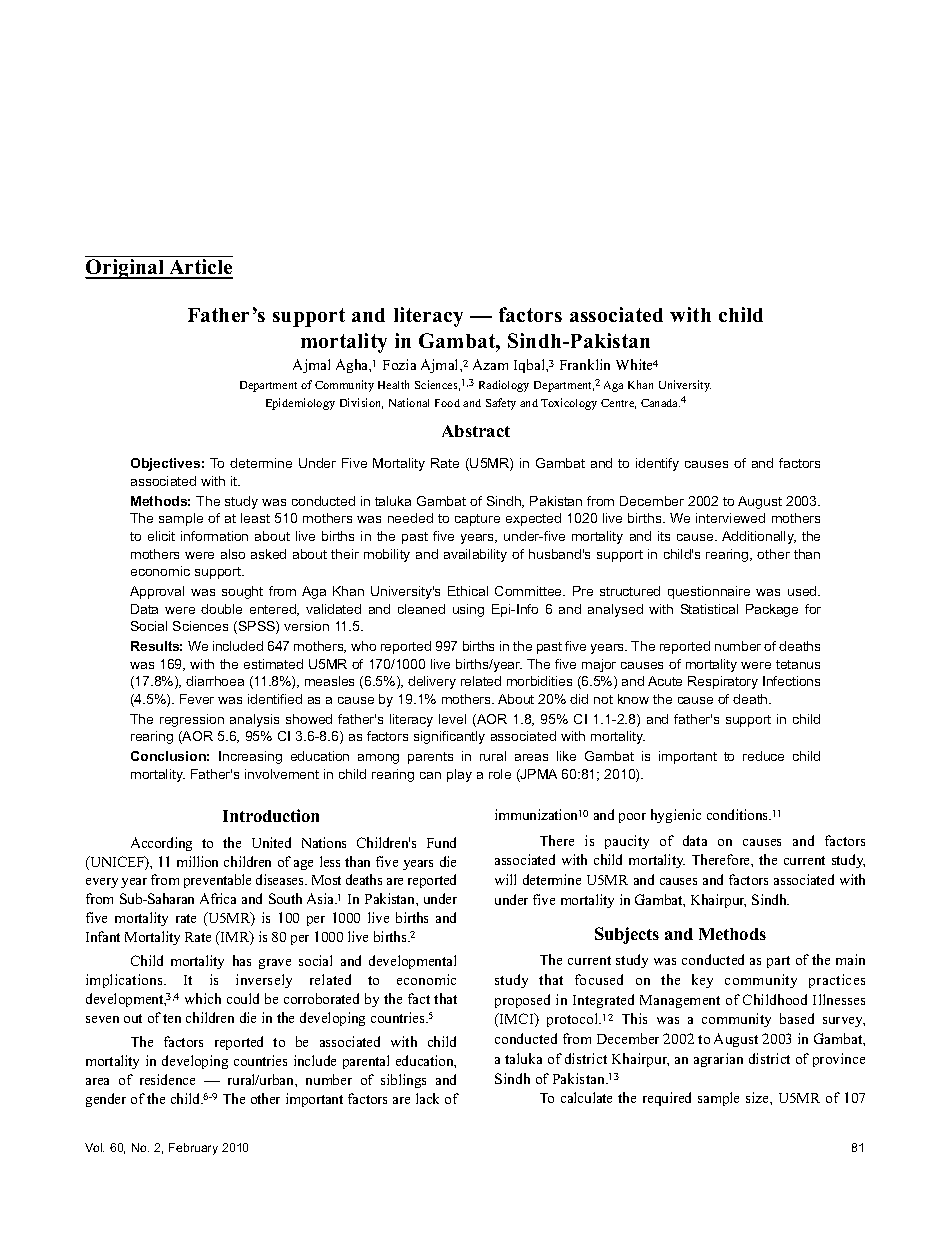 The image size is (952, 1233). What do you see at coordinates (759, 537) in the image?
I see `Additionally` at bounding box center [759, 537].
